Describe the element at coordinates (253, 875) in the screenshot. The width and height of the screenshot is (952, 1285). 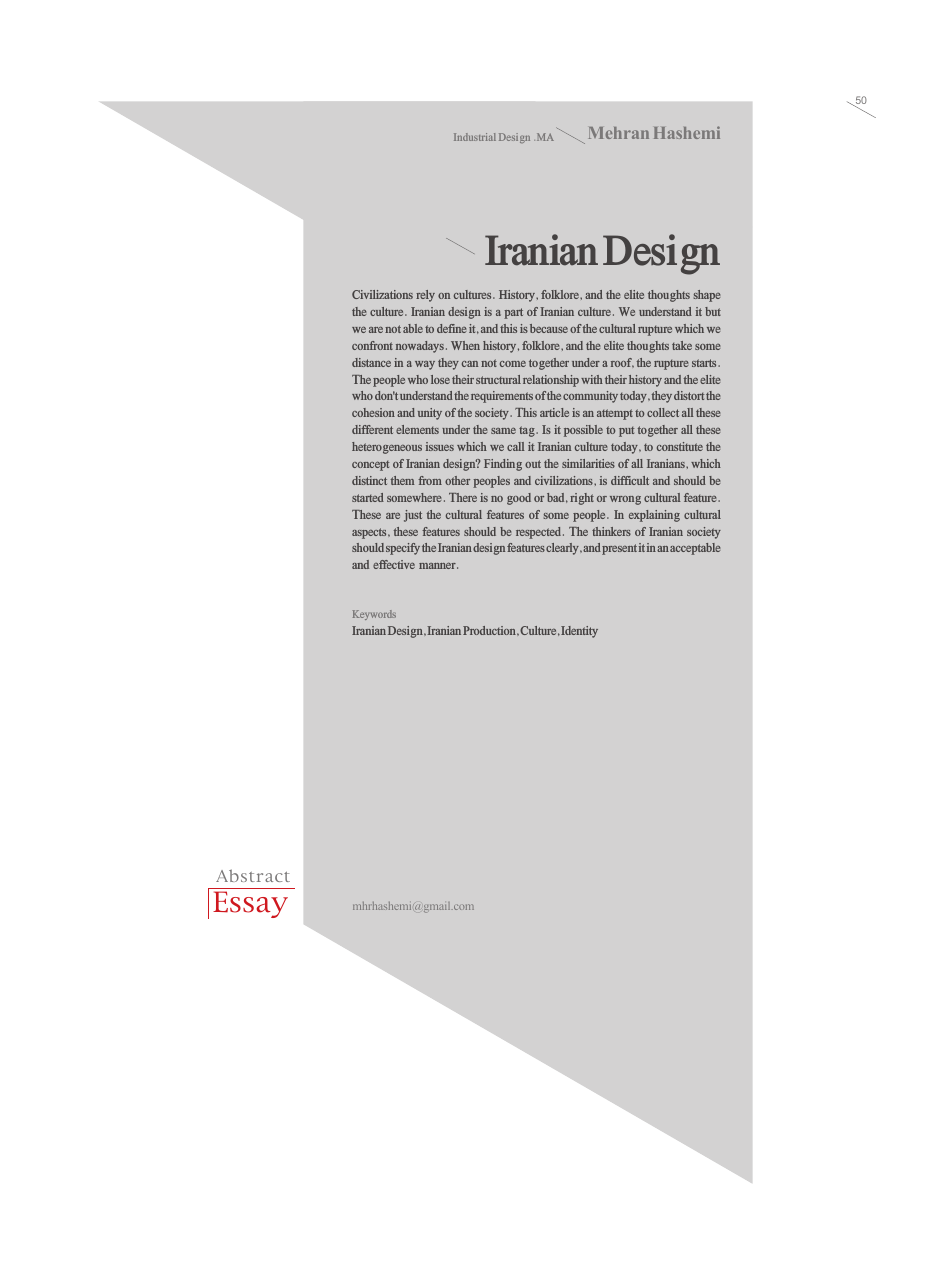
I see `Abstract` at that location.
